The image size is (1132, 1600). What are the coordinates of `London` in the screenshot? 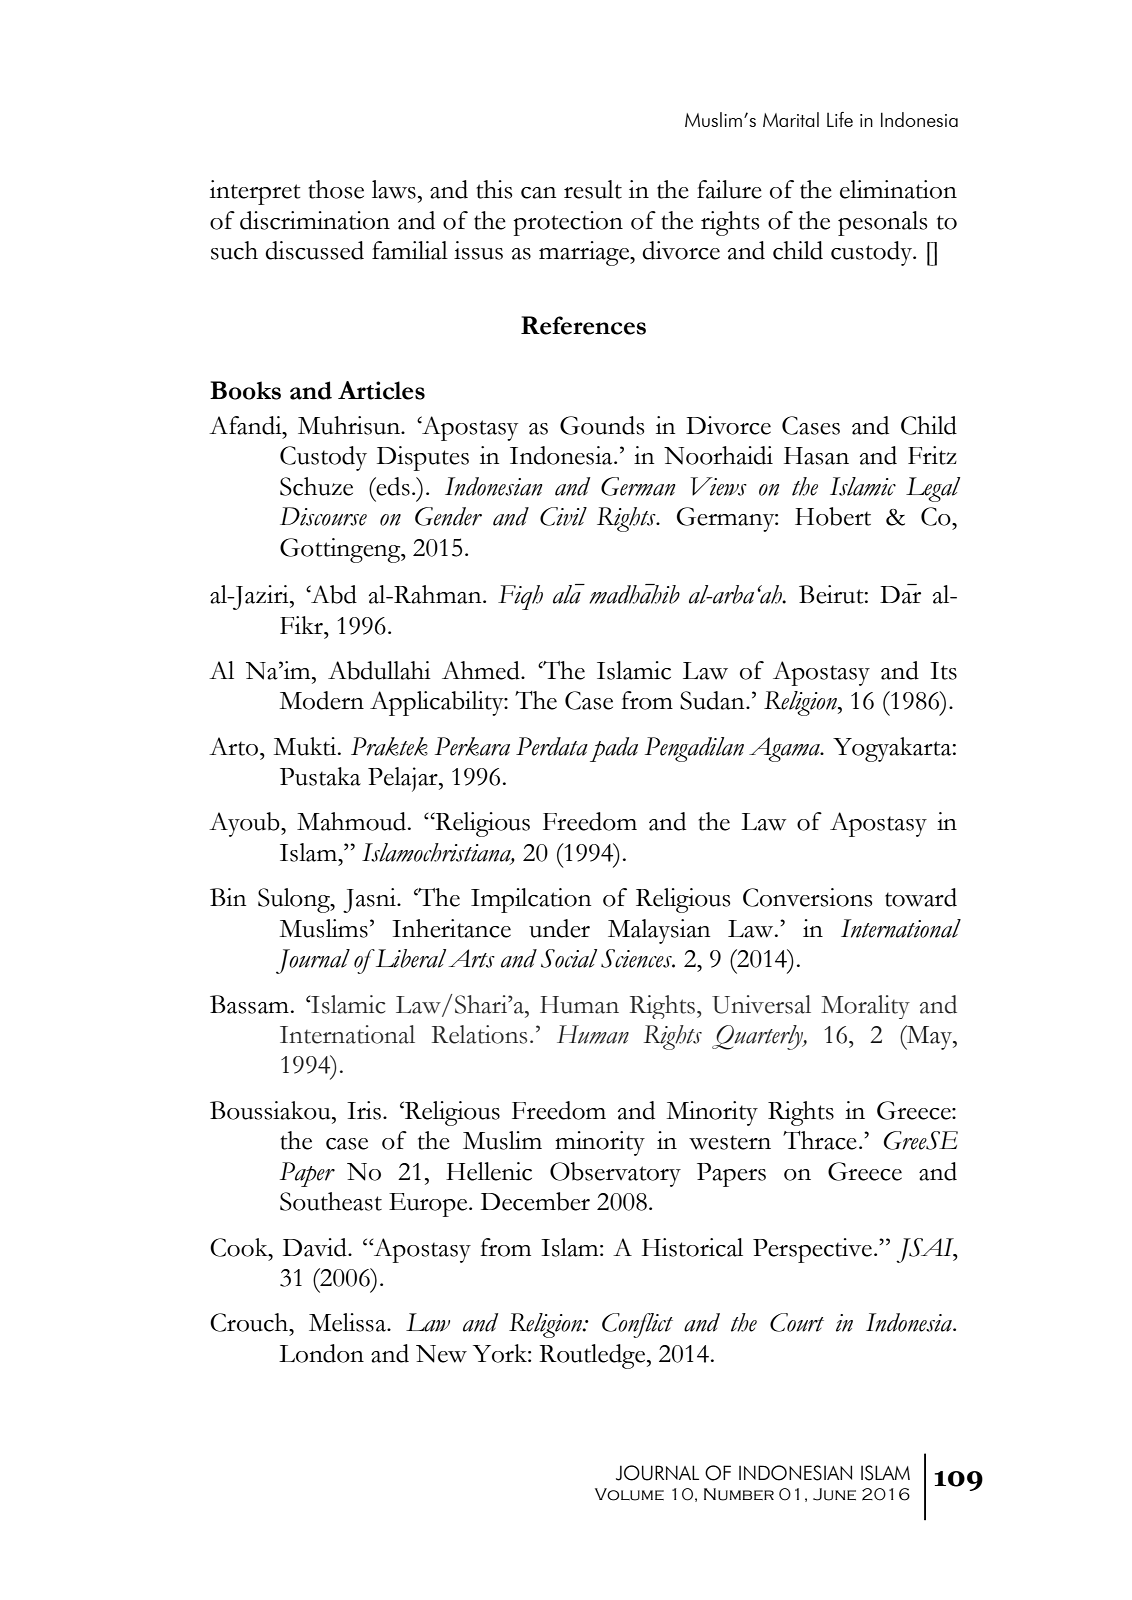 It's located at (321, 1353).
